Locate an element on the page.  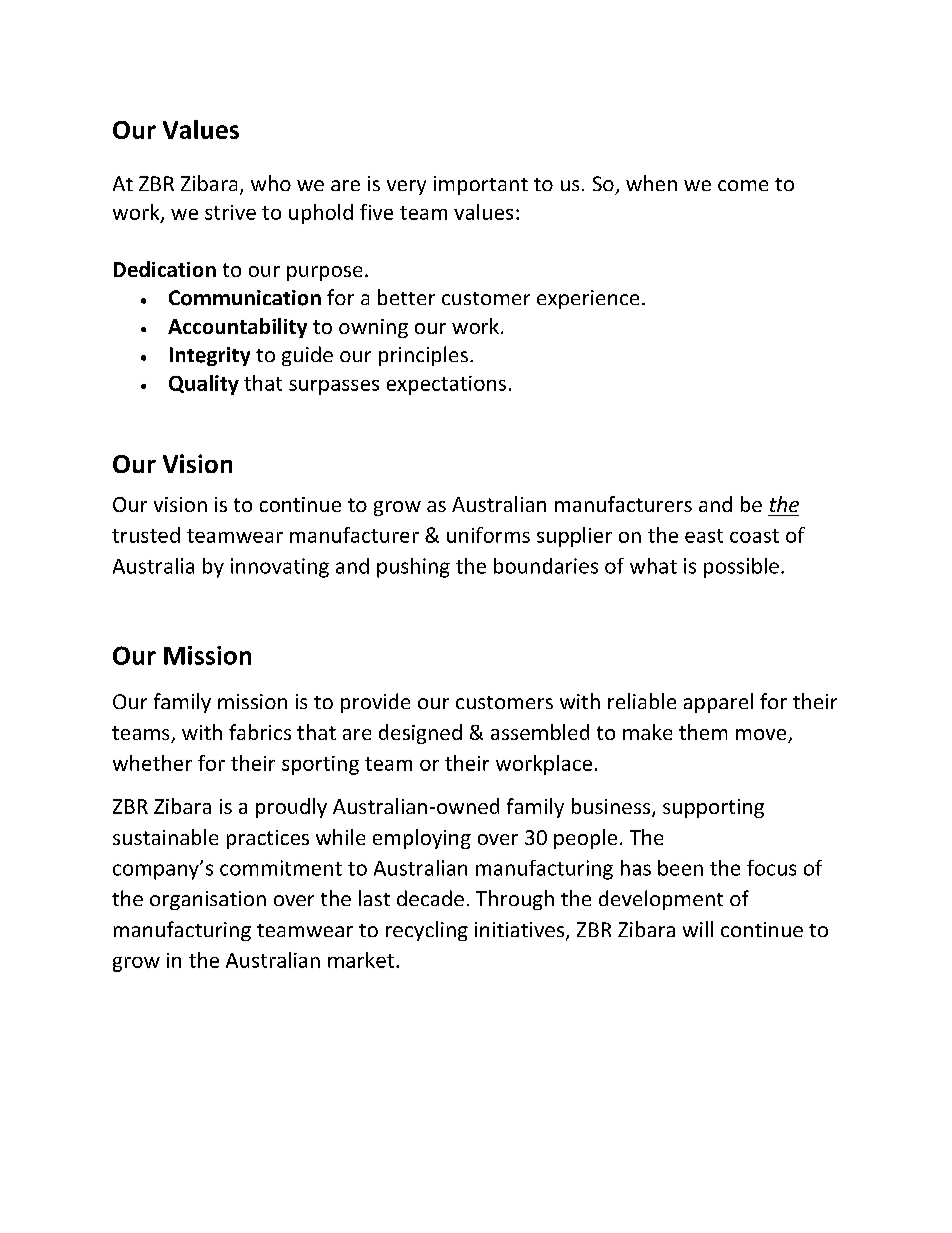
strive is located at coordinates (230, 212).
